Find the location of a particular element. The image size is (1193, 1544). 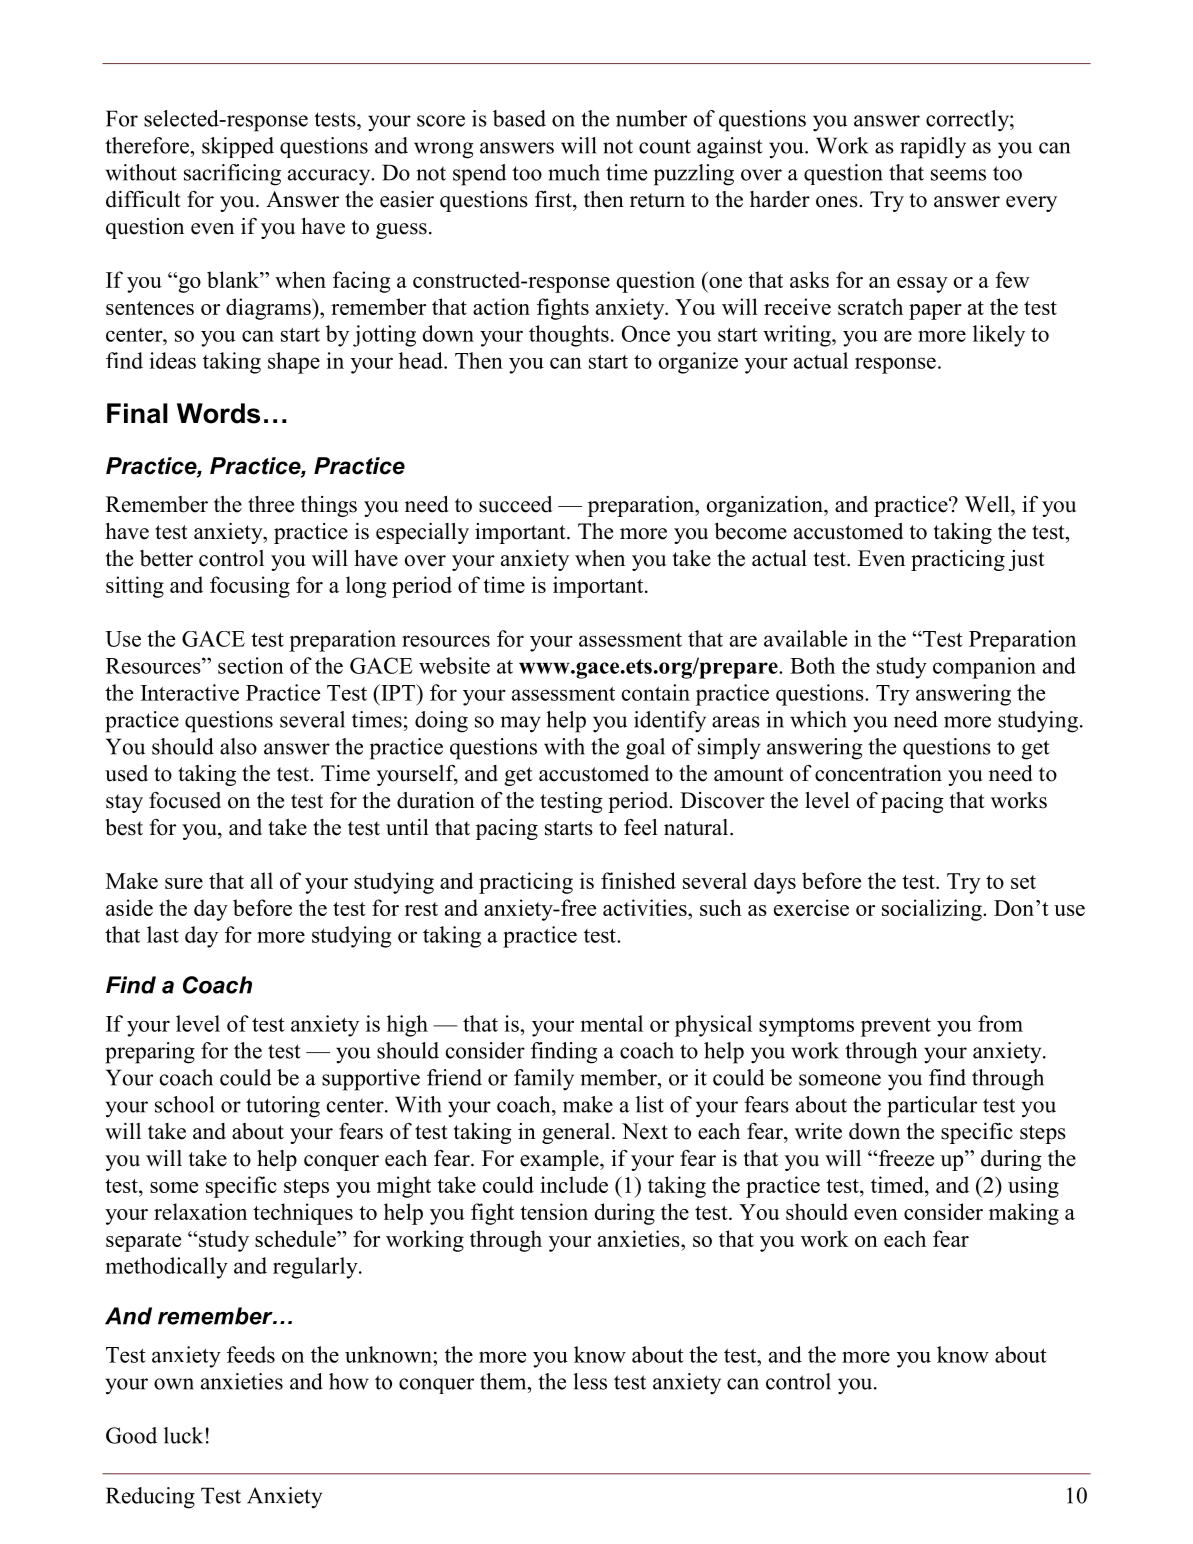

rapidly is located at coordinates (933, 148).
